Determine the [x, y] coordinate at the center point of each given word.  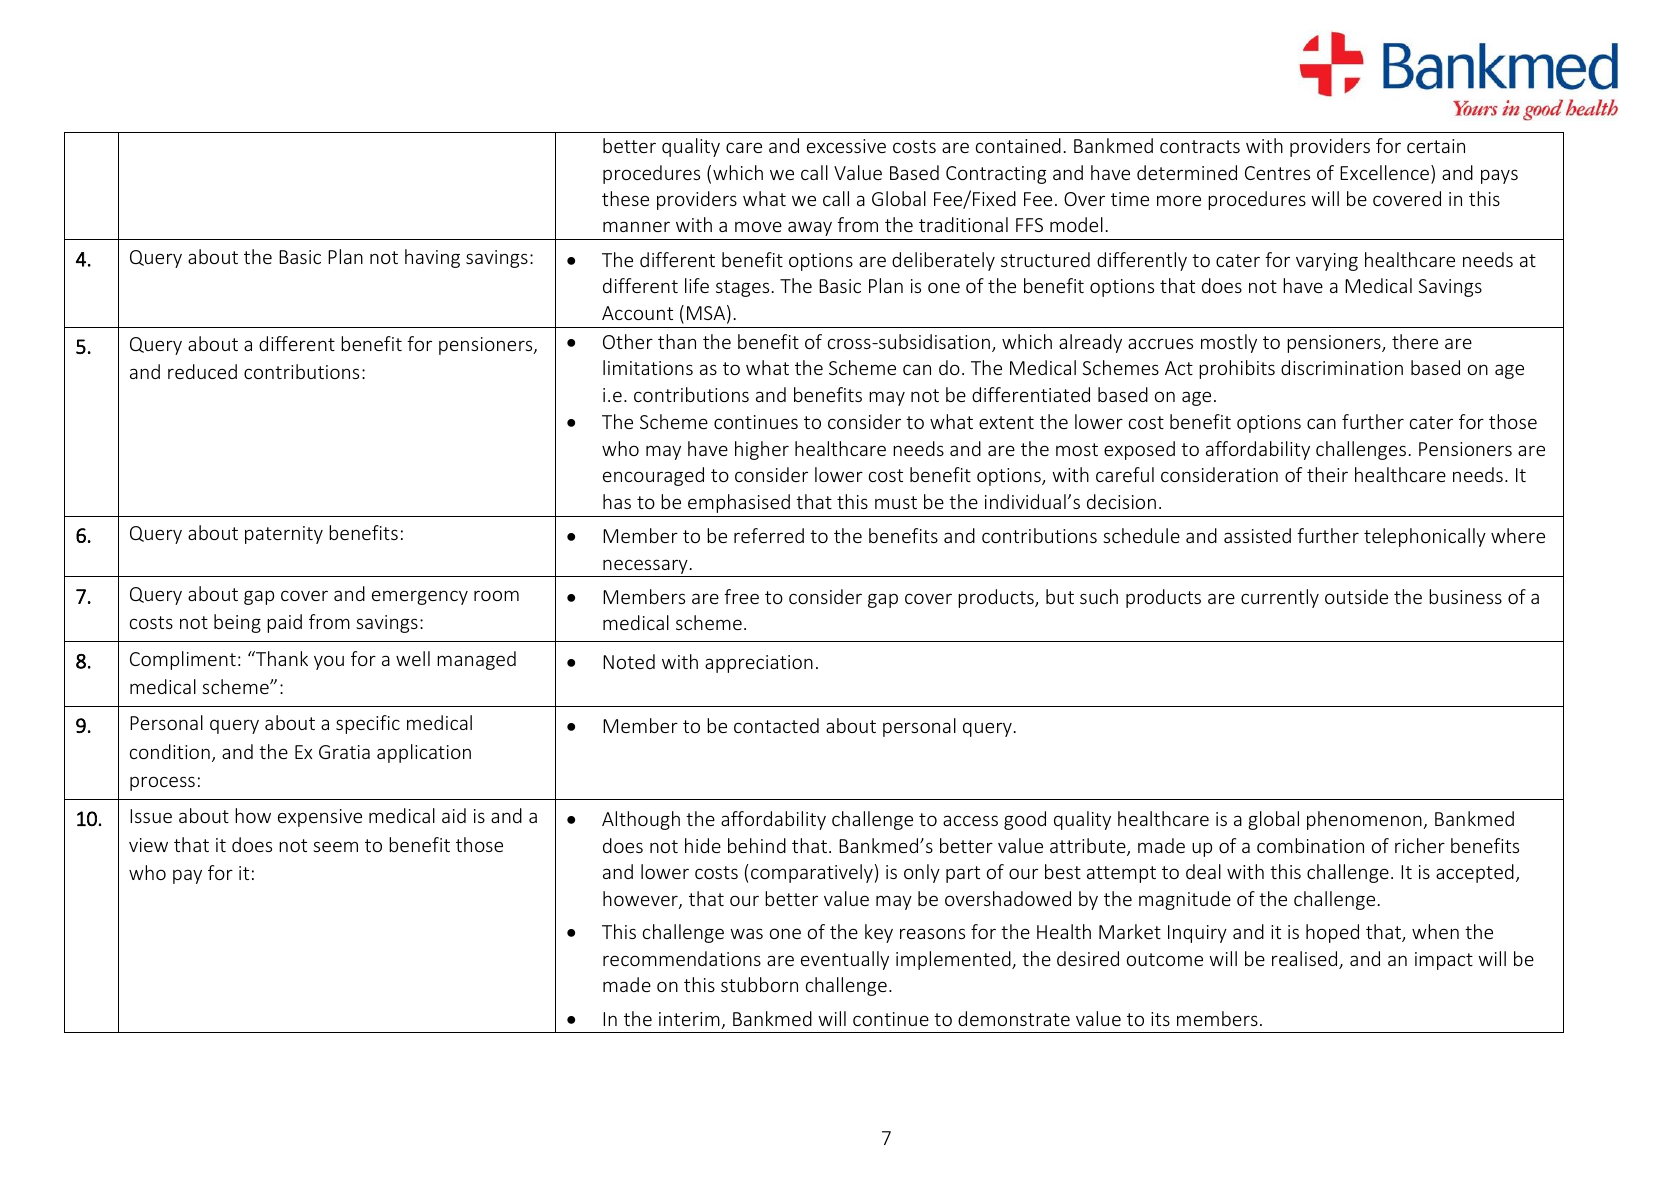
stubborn [759, 984]
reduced [202, 371]
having [432, 258]
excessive [846, 146]
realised [1306, 960]
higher [762, 450]
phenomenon [1365, 820]
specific [368, 724]
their [1327, 474]
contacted [776, 725]
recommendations [682, 958]
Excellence [1384, 172]
